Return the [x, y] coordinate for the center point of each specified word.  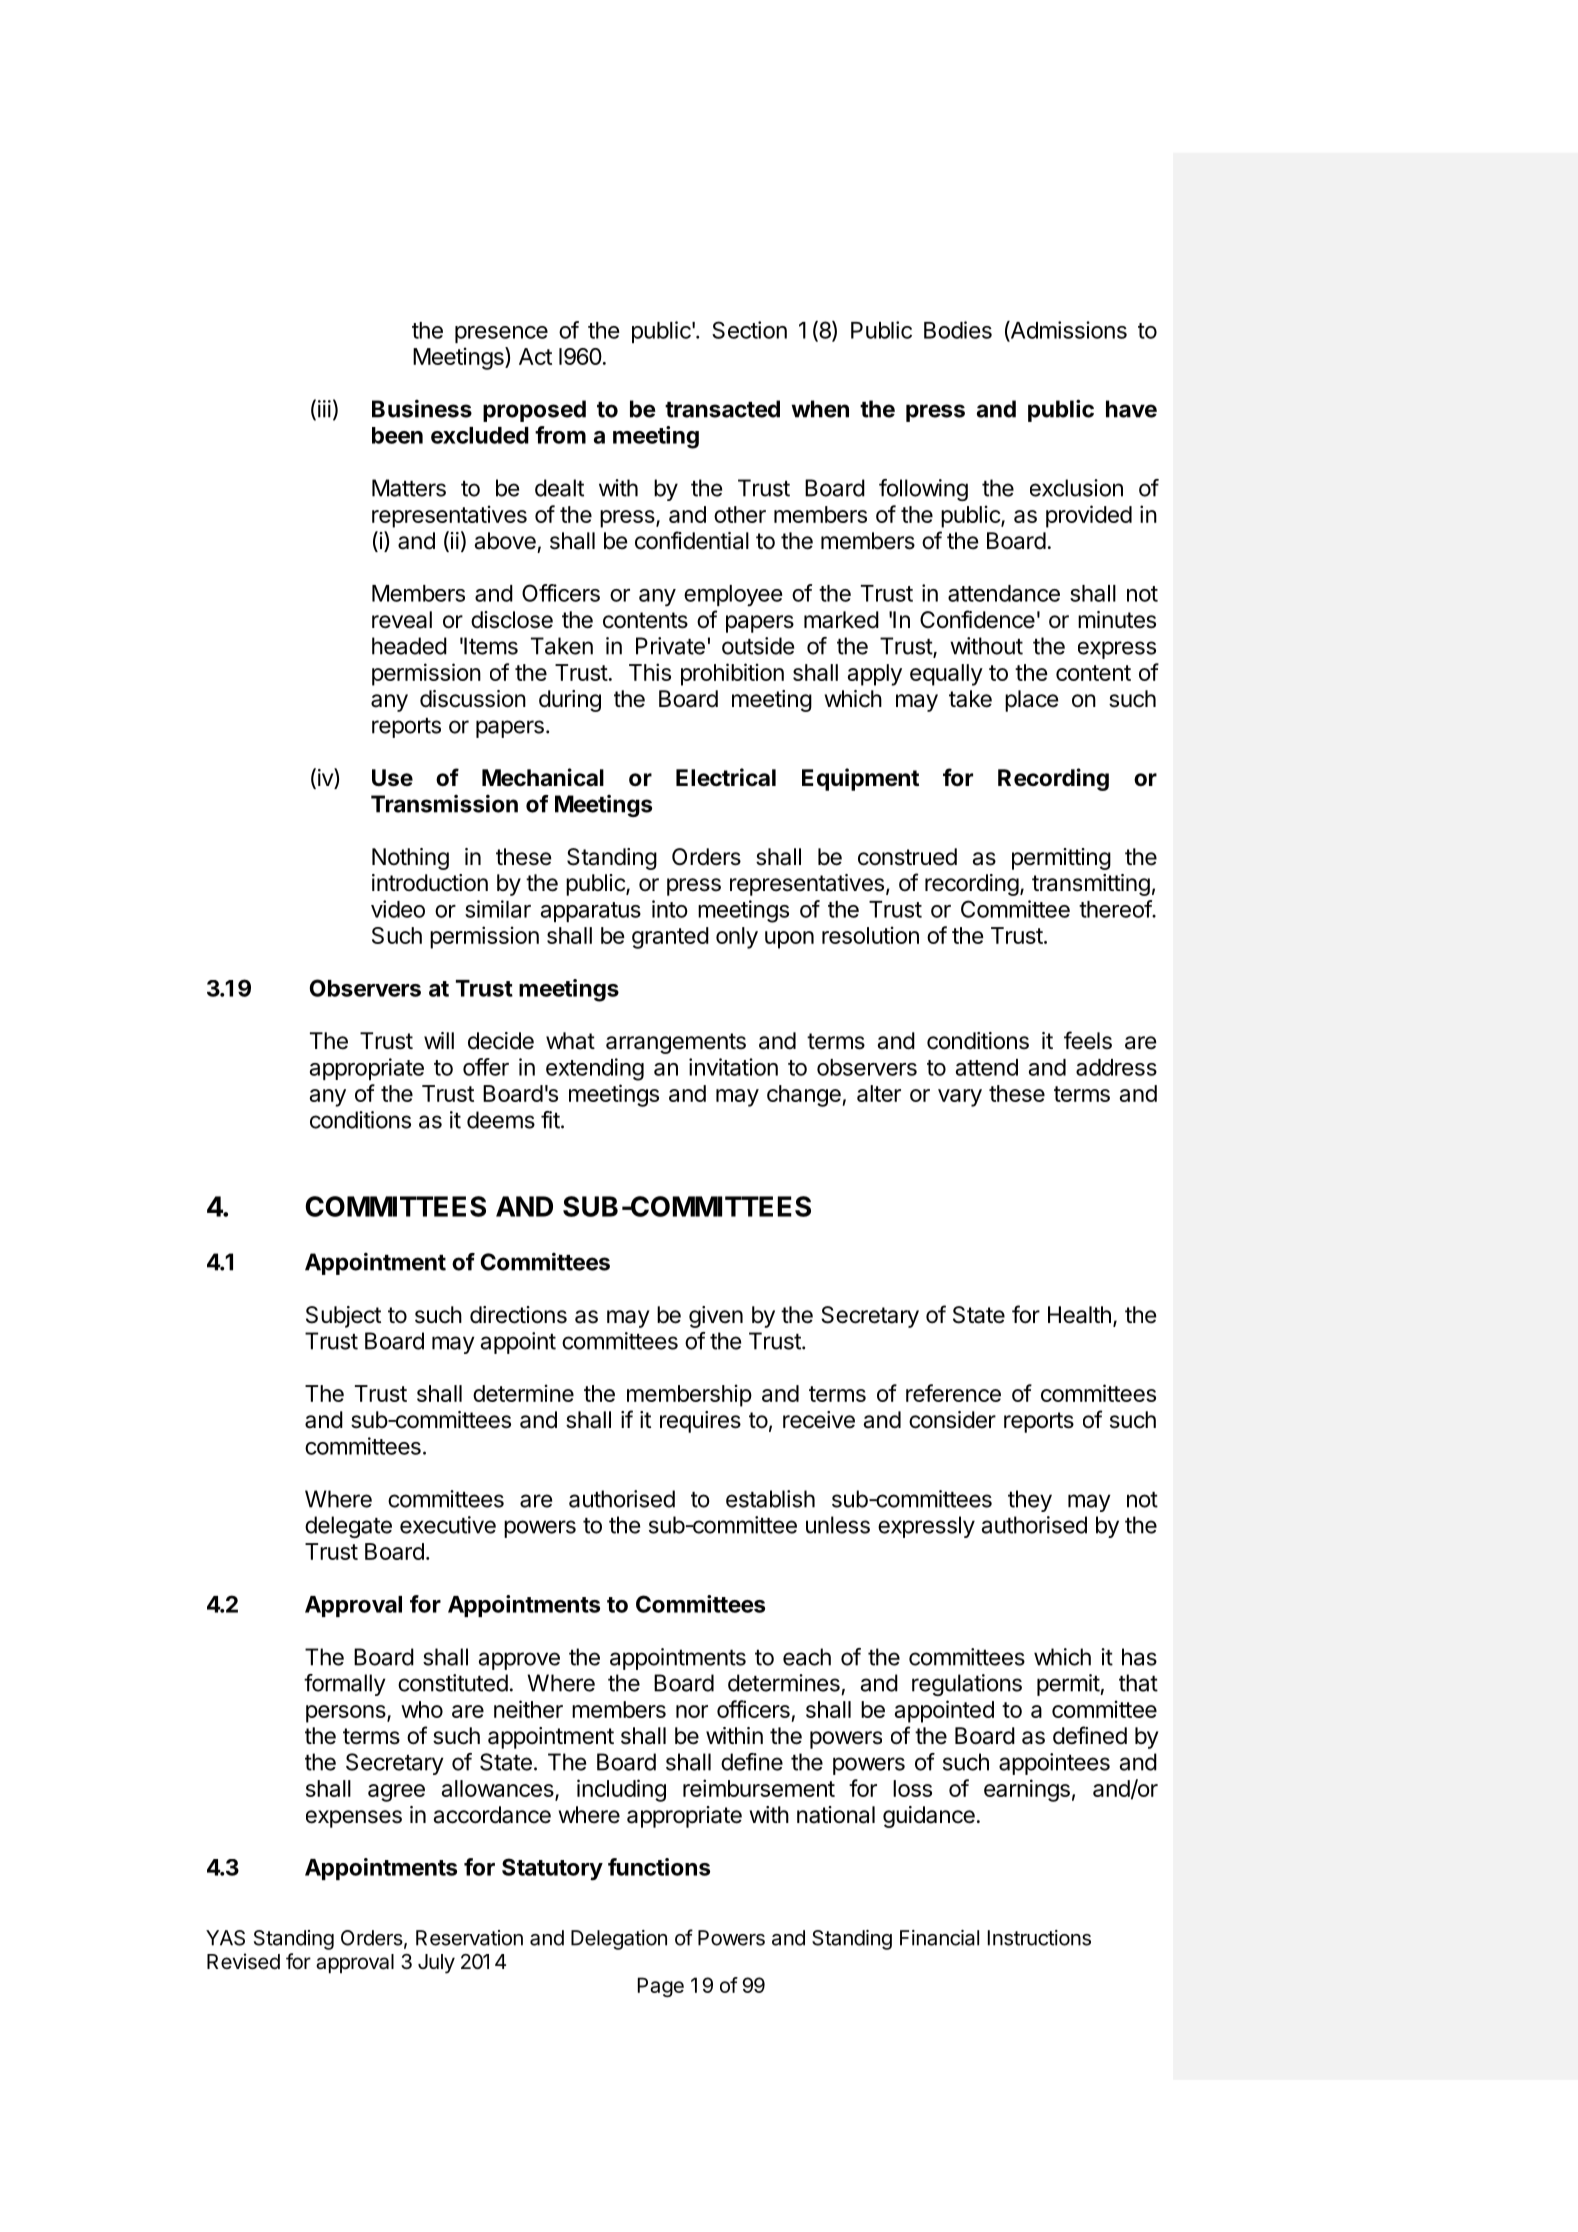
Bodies [958, 330]
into [670, 909]
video [398, 909]
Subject [343, 1317]
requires [700, 1422]
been [397, 435]
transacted [722, 409]
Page [661, 1987]
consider [952, 1420]
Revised [243, 1961]
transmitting [1091, 885]
